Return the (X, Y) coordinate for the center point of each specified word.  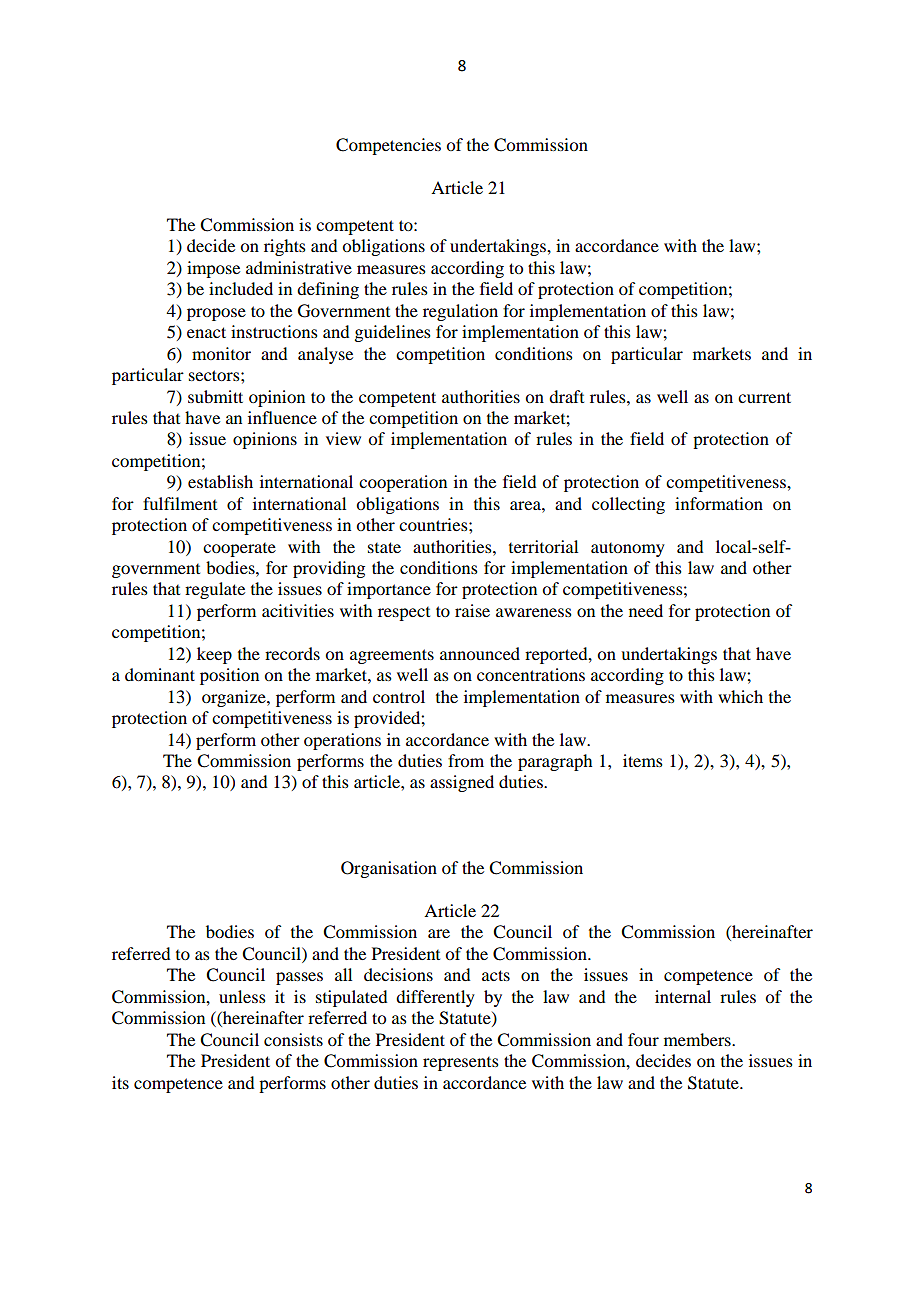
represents (461, 1064)
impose (213, 269)
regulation (460, 312)
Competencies (388, 146)
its (120, 1082)
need (646, 610)
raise (472, 610)
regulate (215, 590)
